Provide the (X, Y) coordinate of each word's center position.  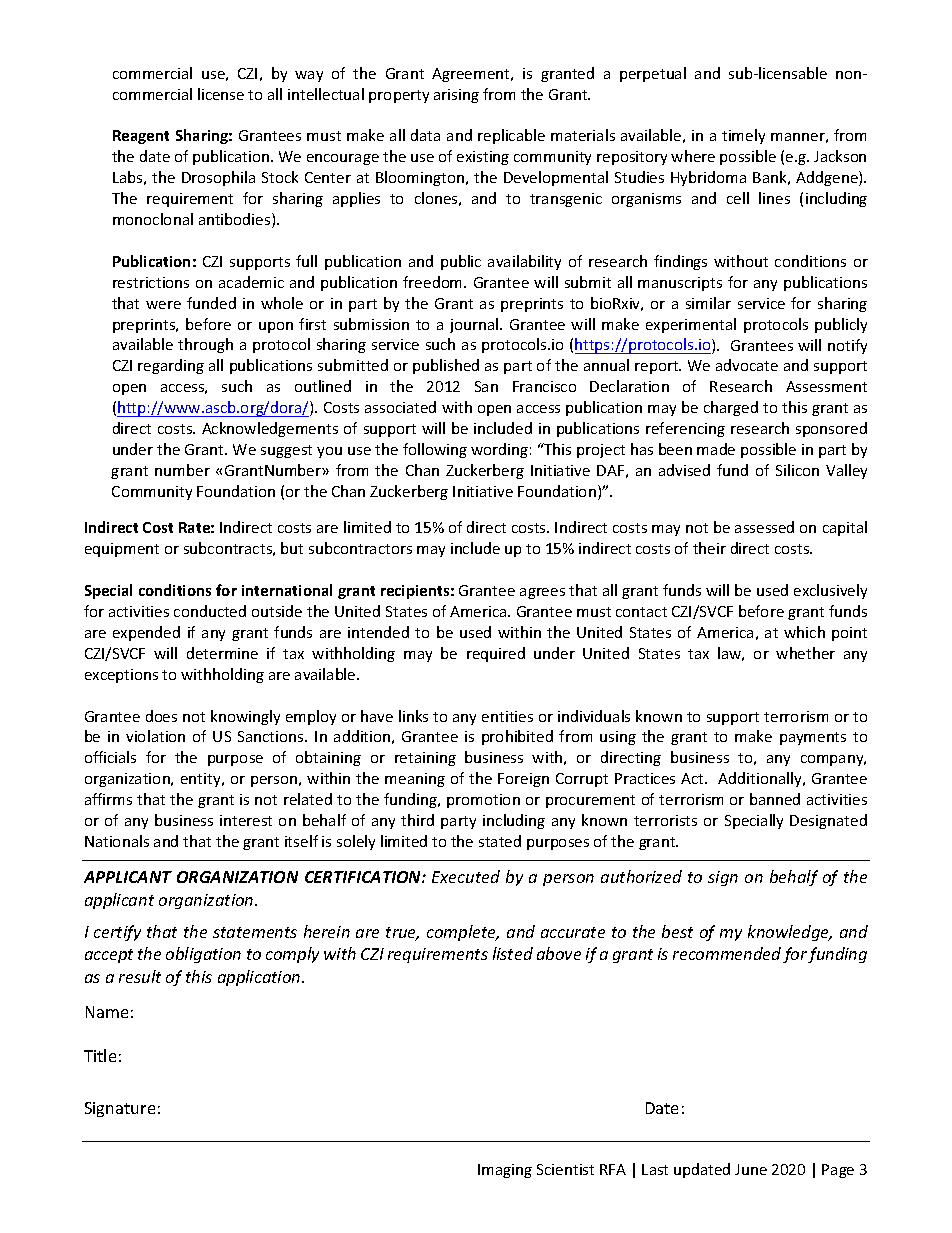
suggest (286, 451)
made (716, 449)
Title (100, 1055)
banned (775, 799)
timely (743, 136)
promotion (483, 801)
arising (456, 96)
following (435, 450)
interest (246, 820)
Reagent (141, 137)
